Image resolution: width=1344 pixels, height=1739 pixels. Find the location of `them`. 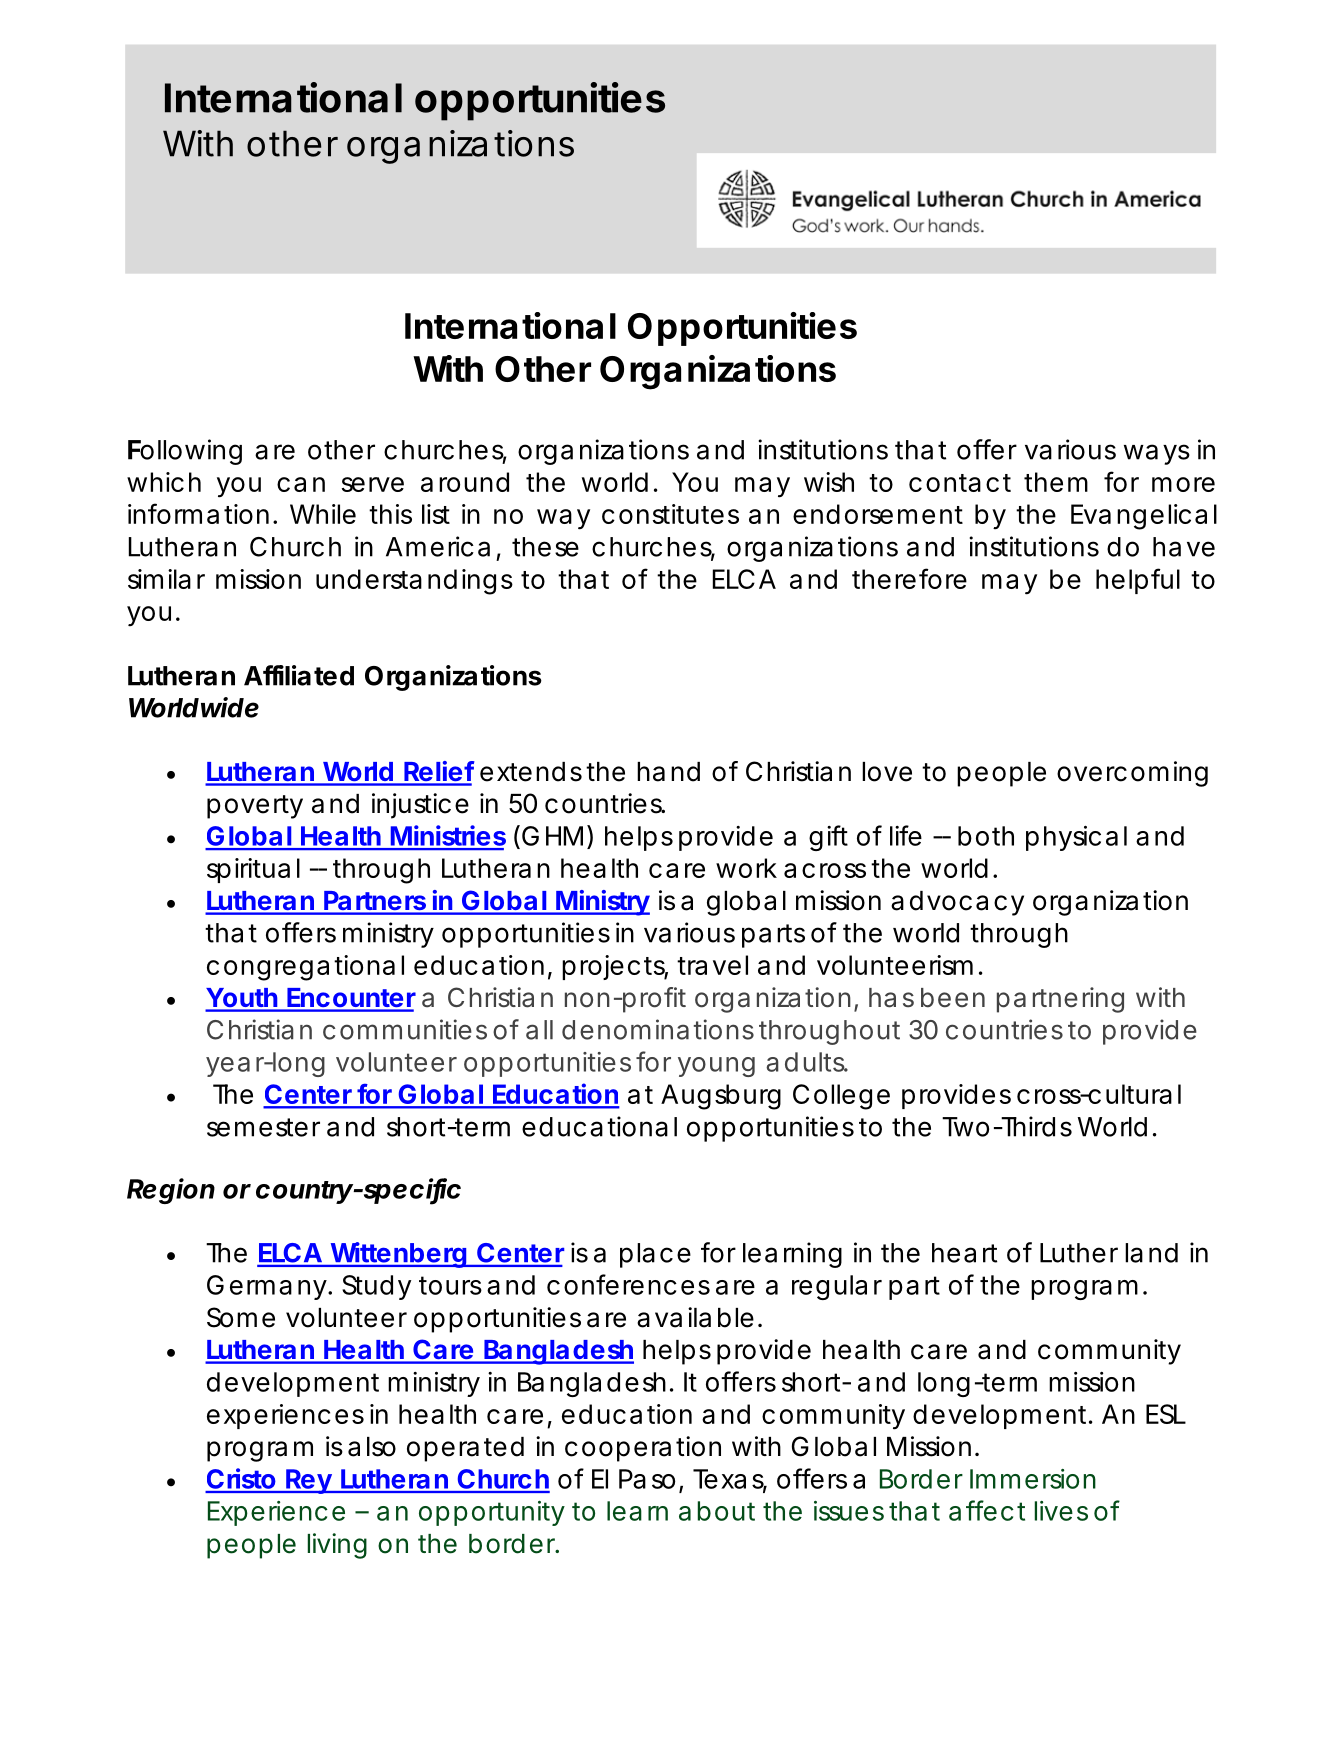

them is located at coordinates (1056, 482).
